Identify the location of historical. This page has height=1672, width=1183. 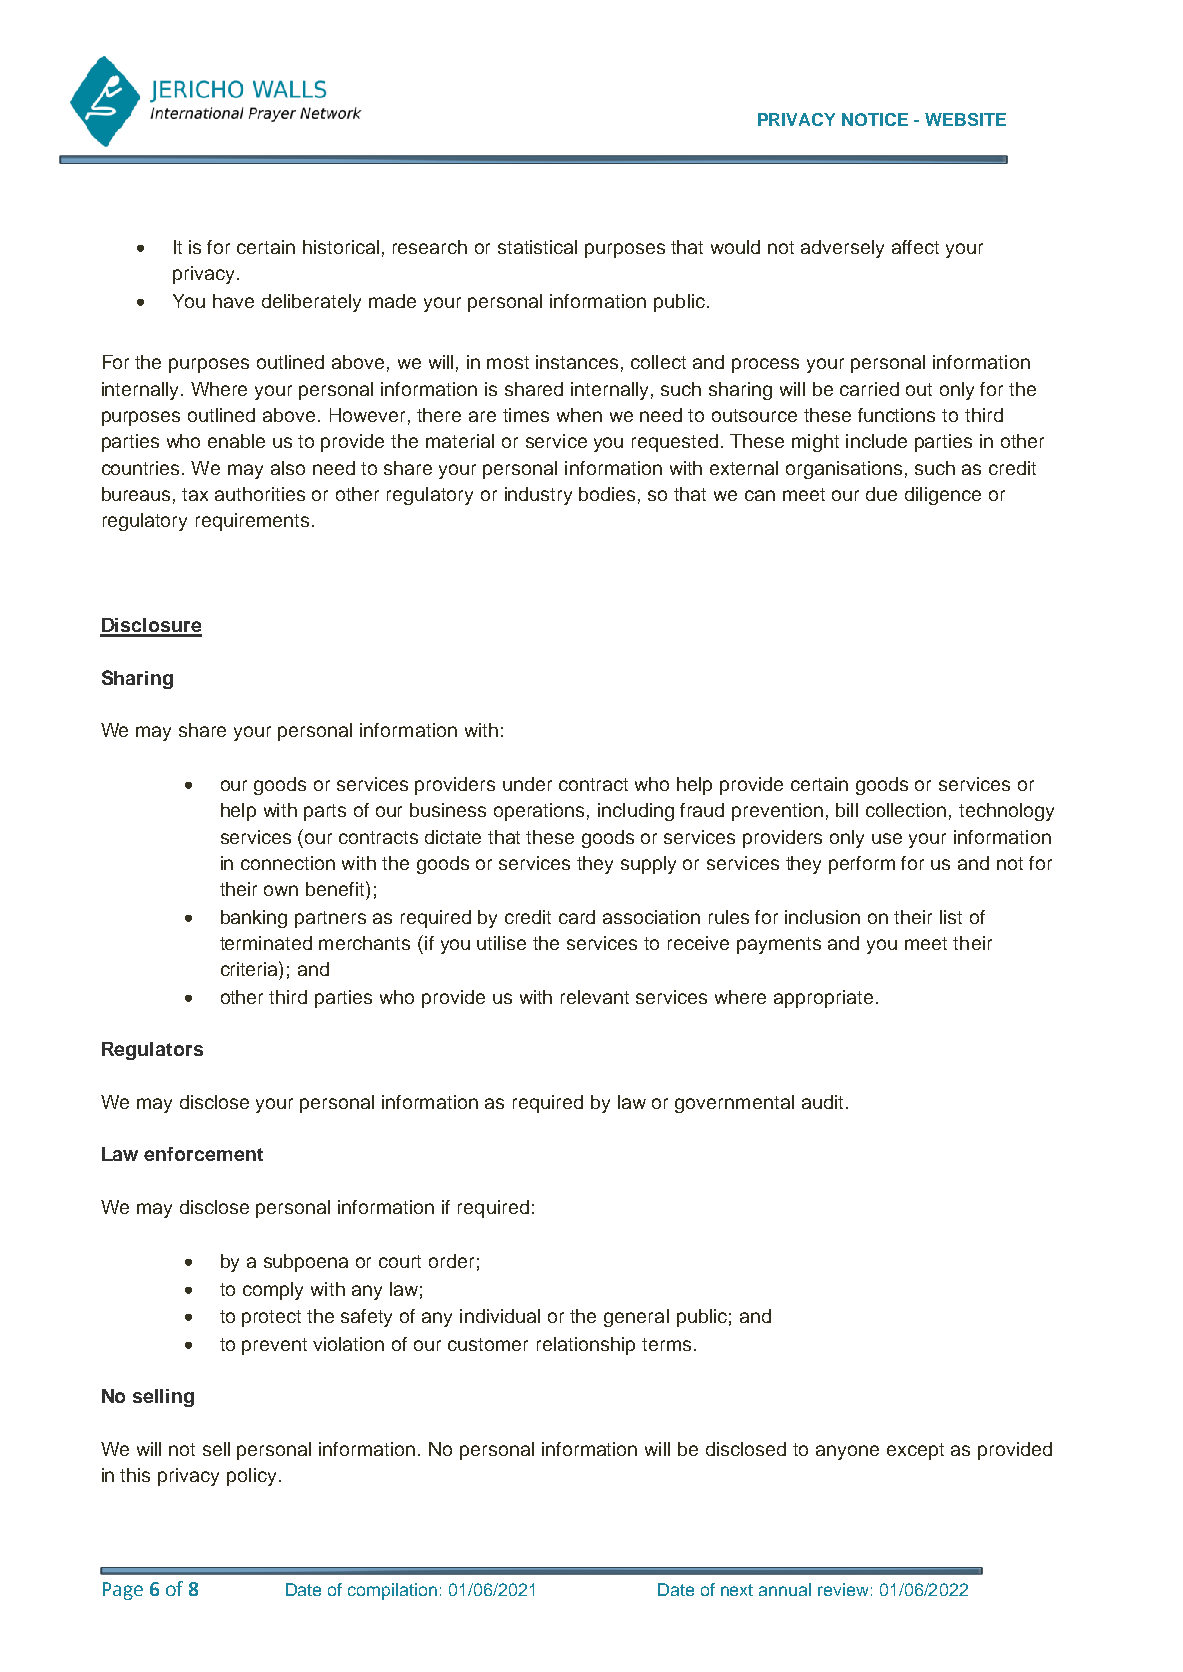
(341, 247).
